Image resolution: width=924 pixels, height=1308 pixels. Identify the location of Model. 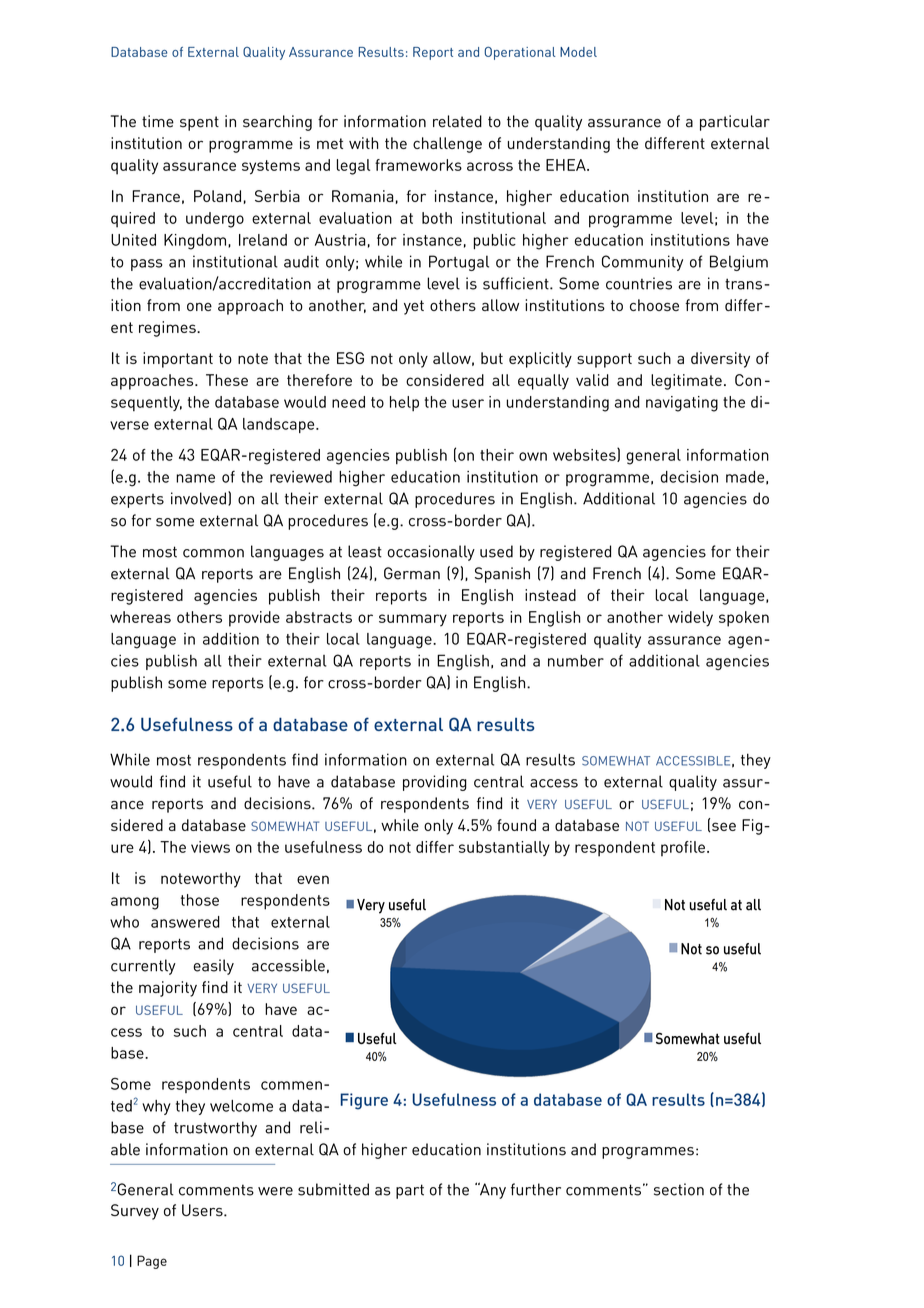
(578, 52).
